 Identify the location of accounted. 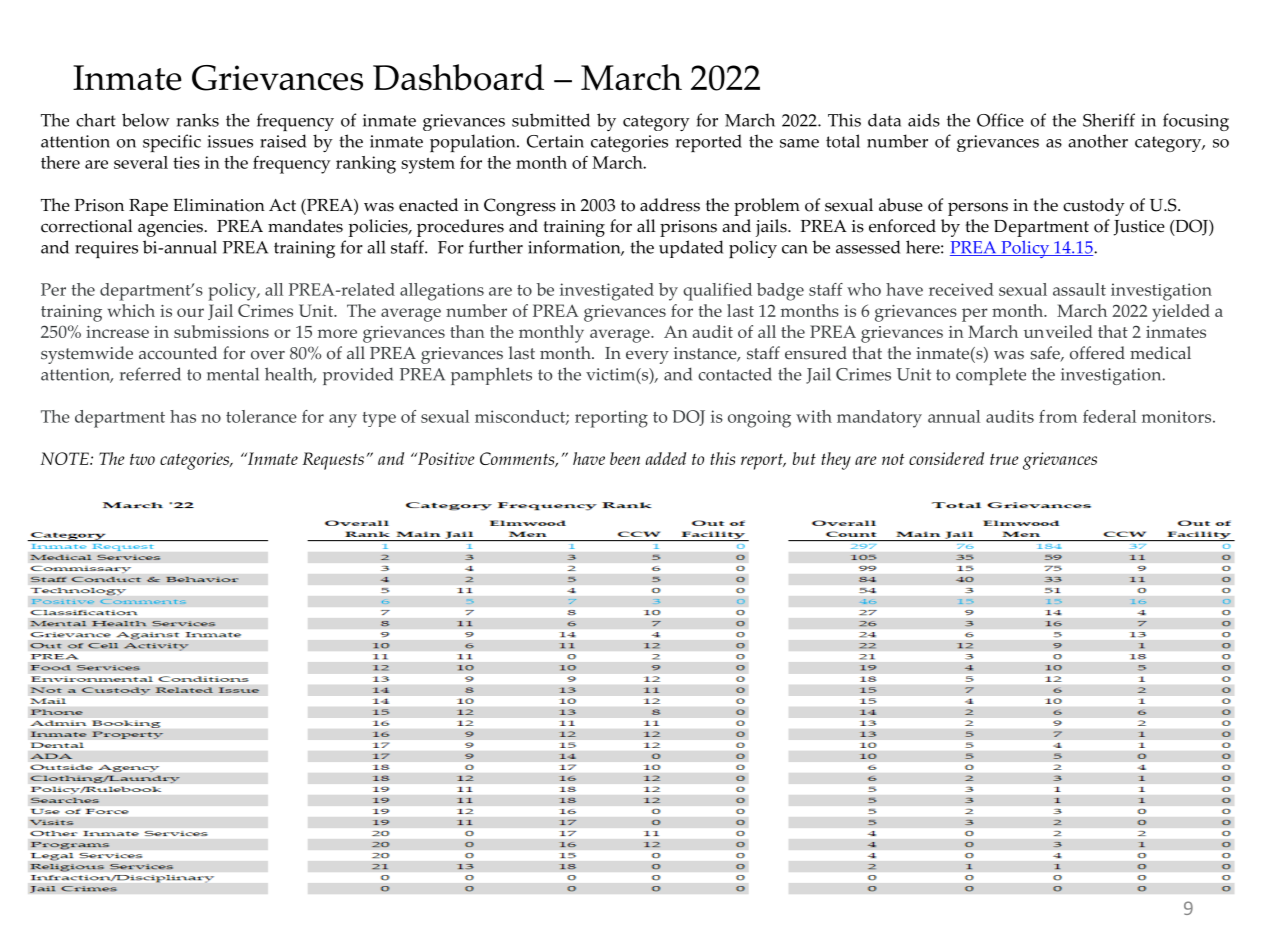
(178, 353).
